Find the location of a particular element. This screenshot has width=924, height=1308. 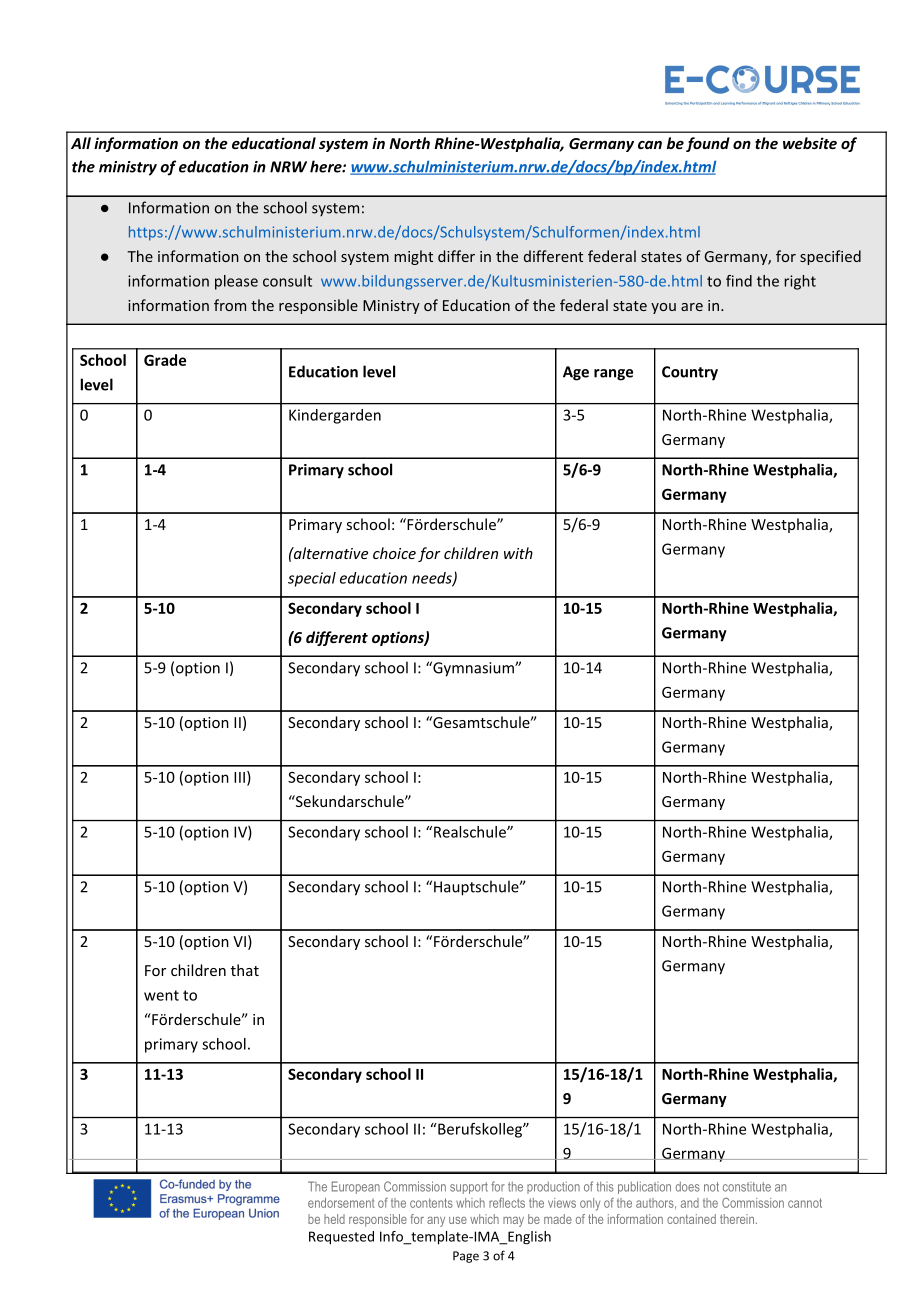

might is located at coordinates (413, 257).
